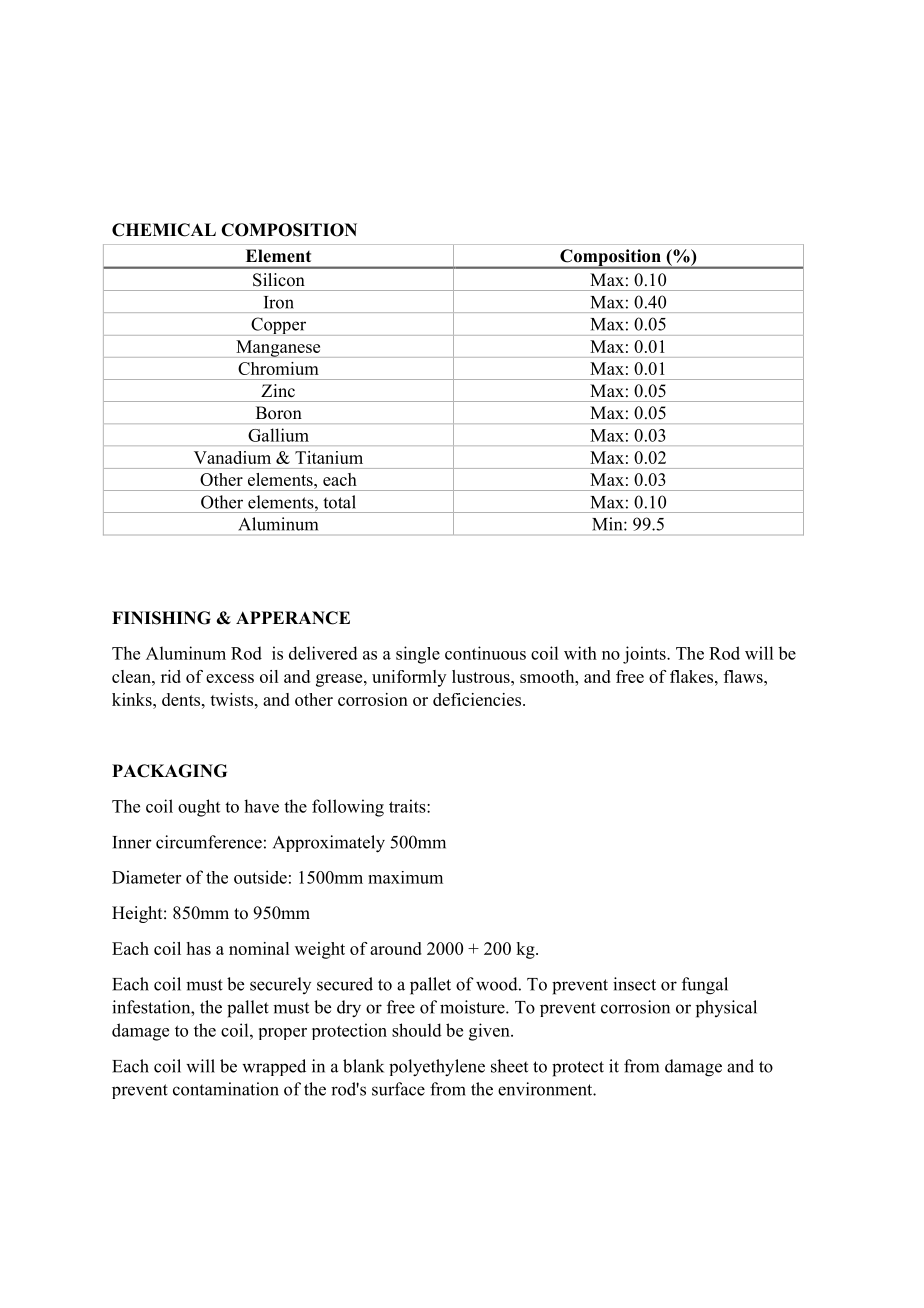 This page has width=924, height=1308. I want to click on CHEMICAL, so click(164, 230).
